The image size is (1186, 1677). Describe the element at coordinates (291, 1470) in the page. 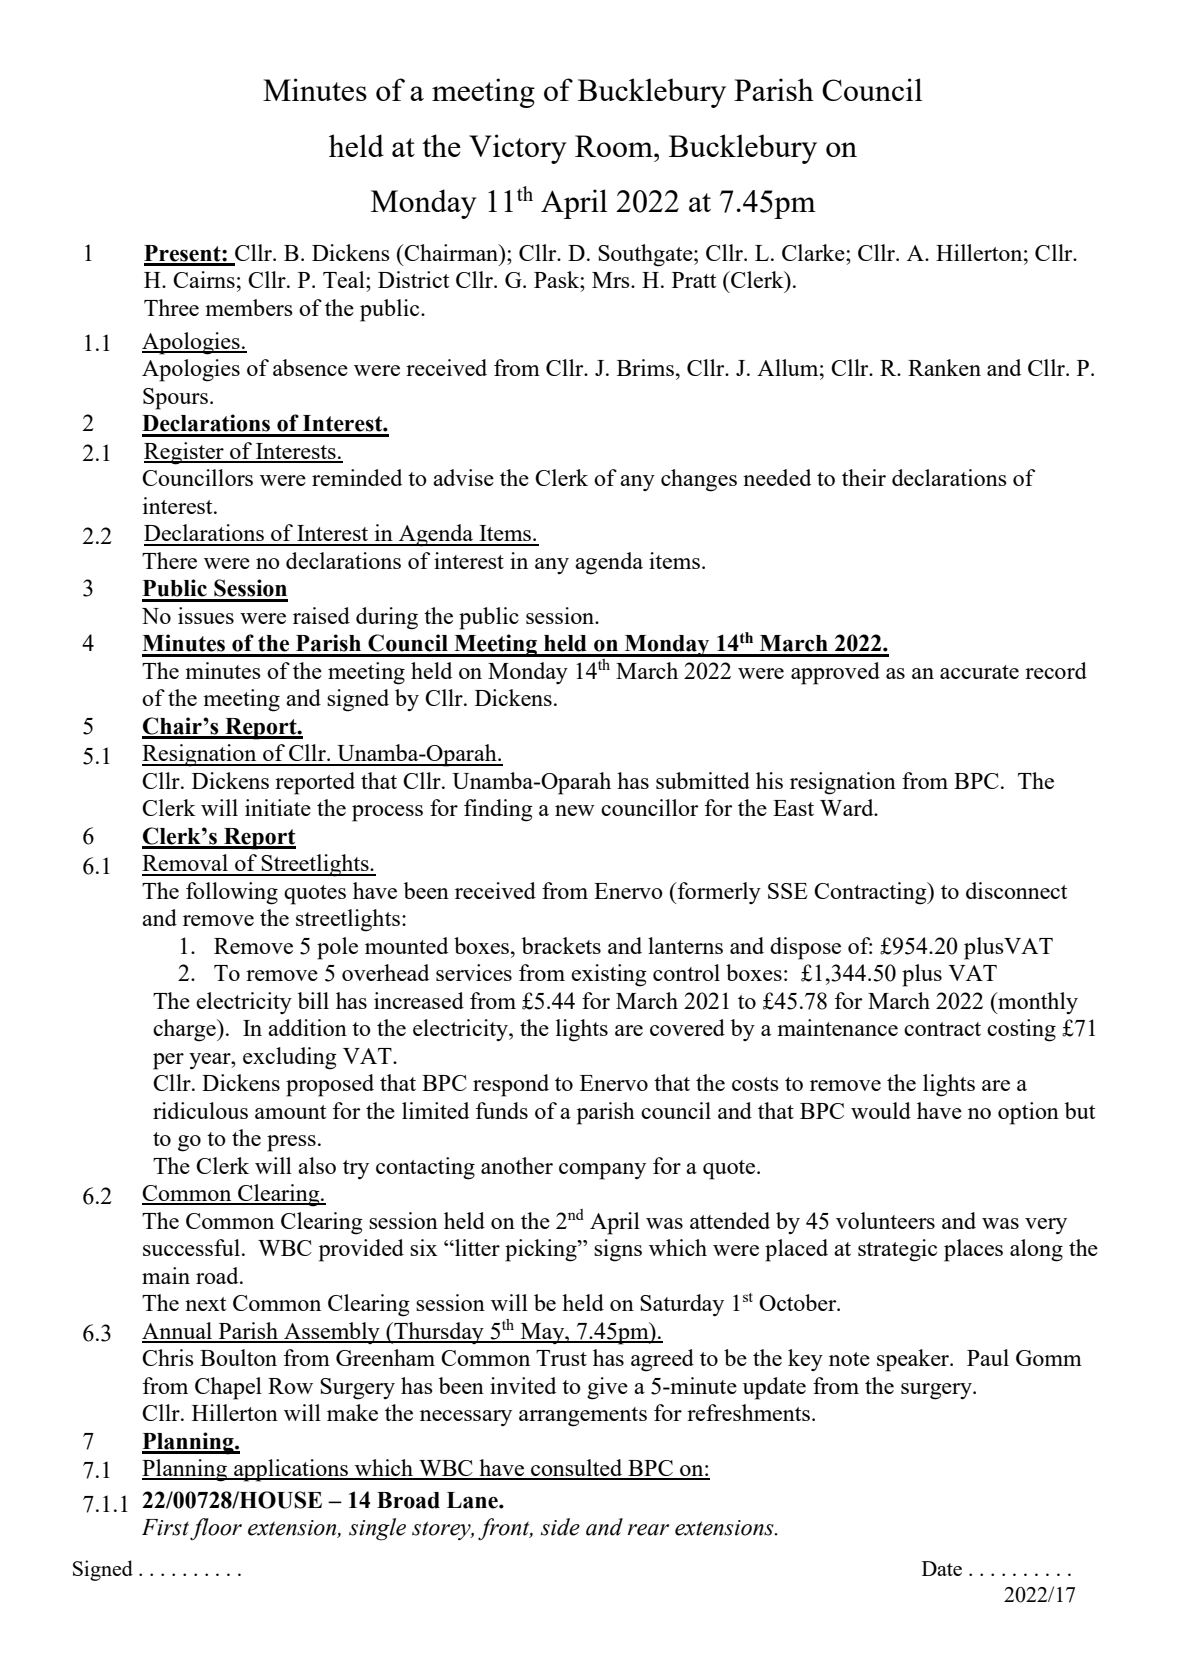

I see `applications` at that location.
